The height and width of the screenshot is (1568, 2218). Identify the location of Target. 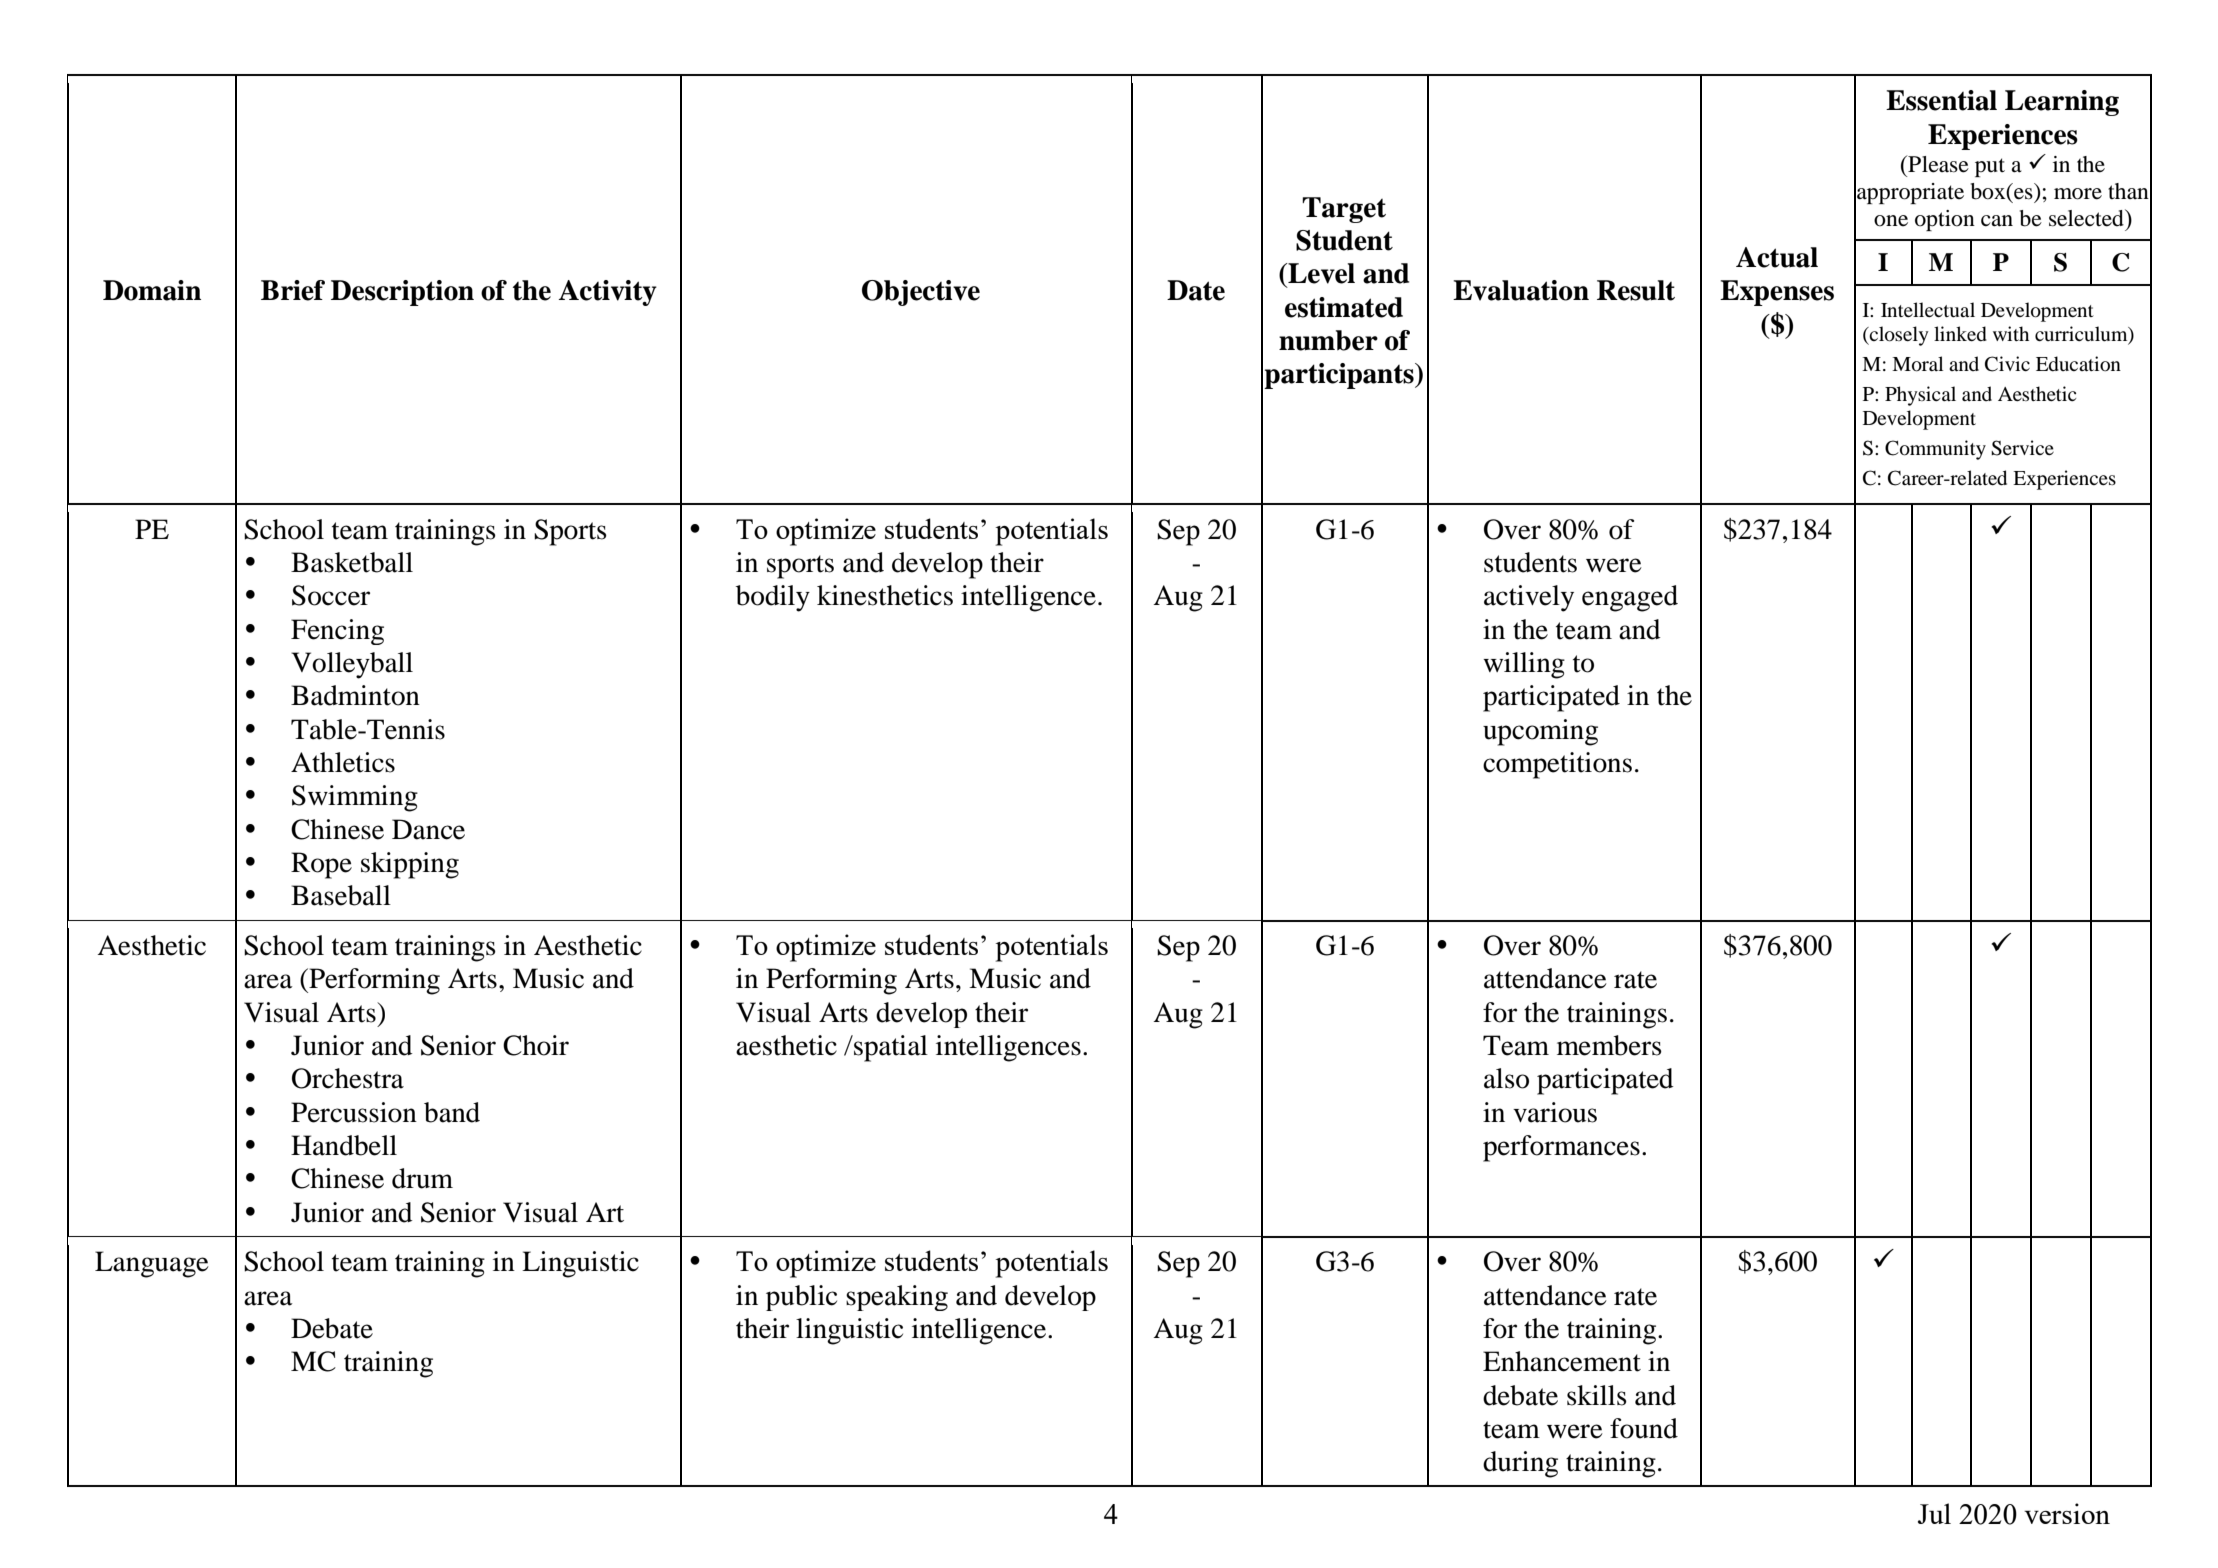
(1344, 210).
